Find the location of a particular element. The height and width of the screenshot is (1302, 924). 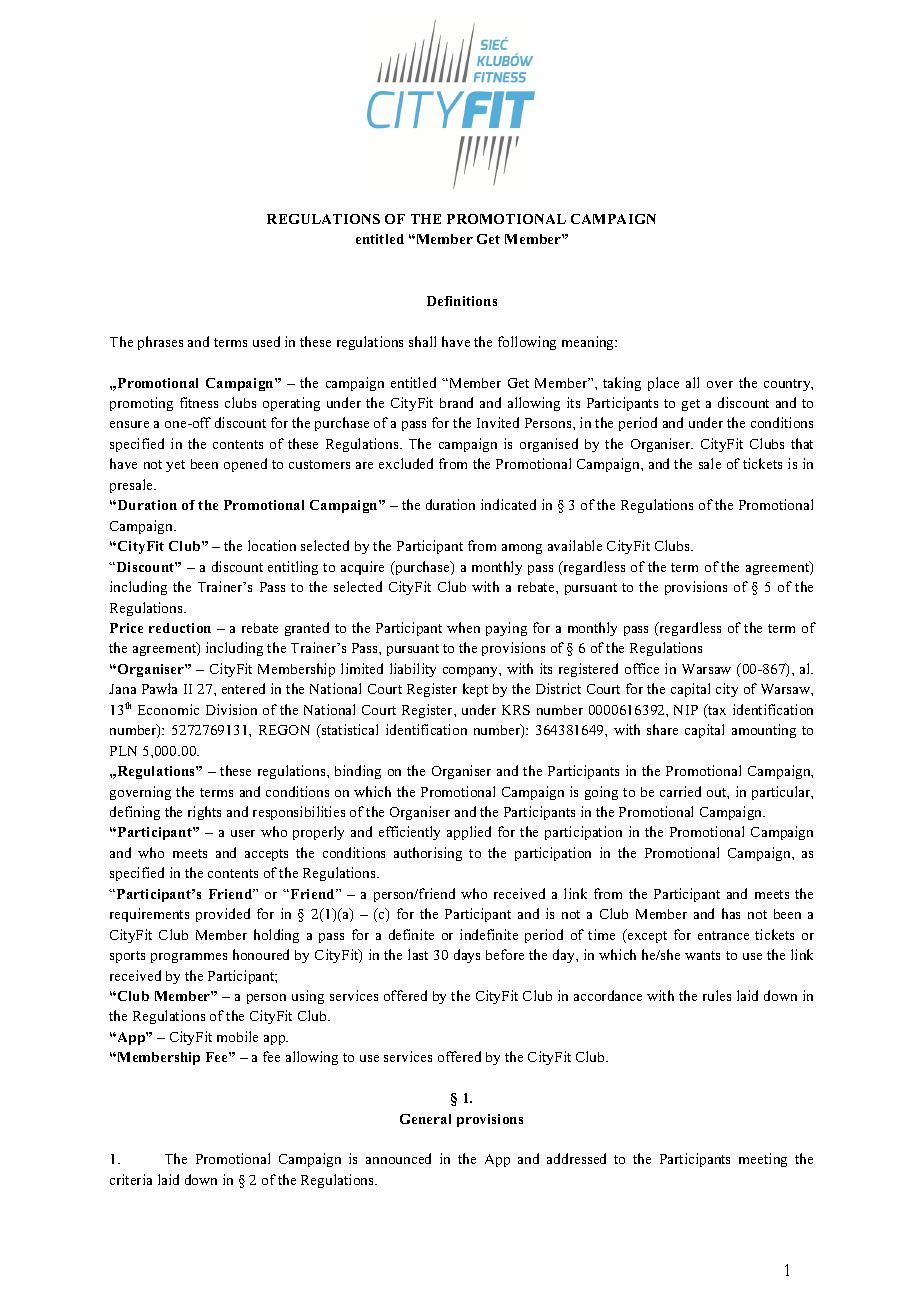

phrases is located at coordinates (160, 343).
